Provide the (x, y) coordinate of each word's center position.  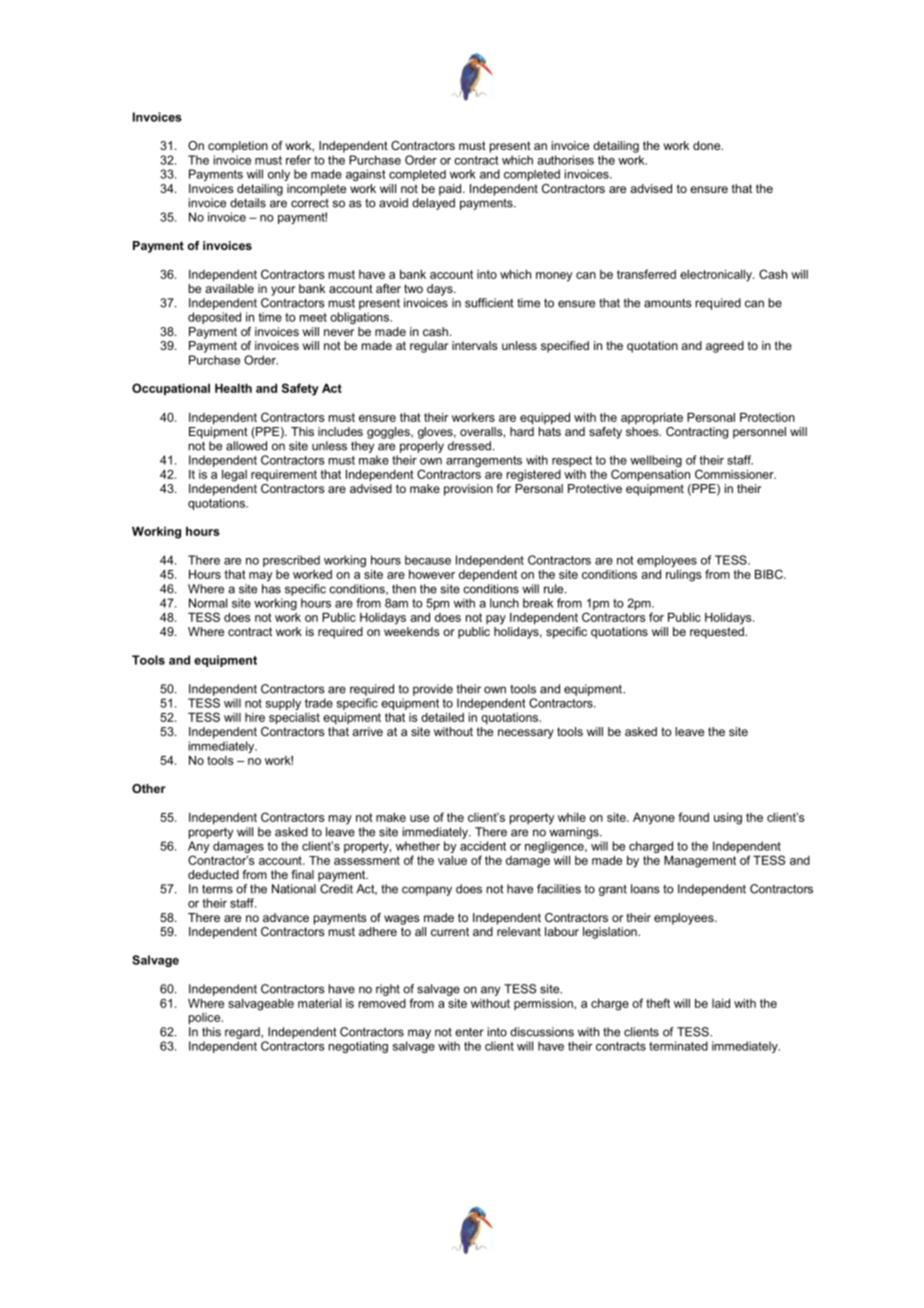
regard (243, 1033)
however (432, 574)
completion (238, 147)
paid (450, 190)
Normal (208, 603)
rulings (684, 576)
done (708, 145)
